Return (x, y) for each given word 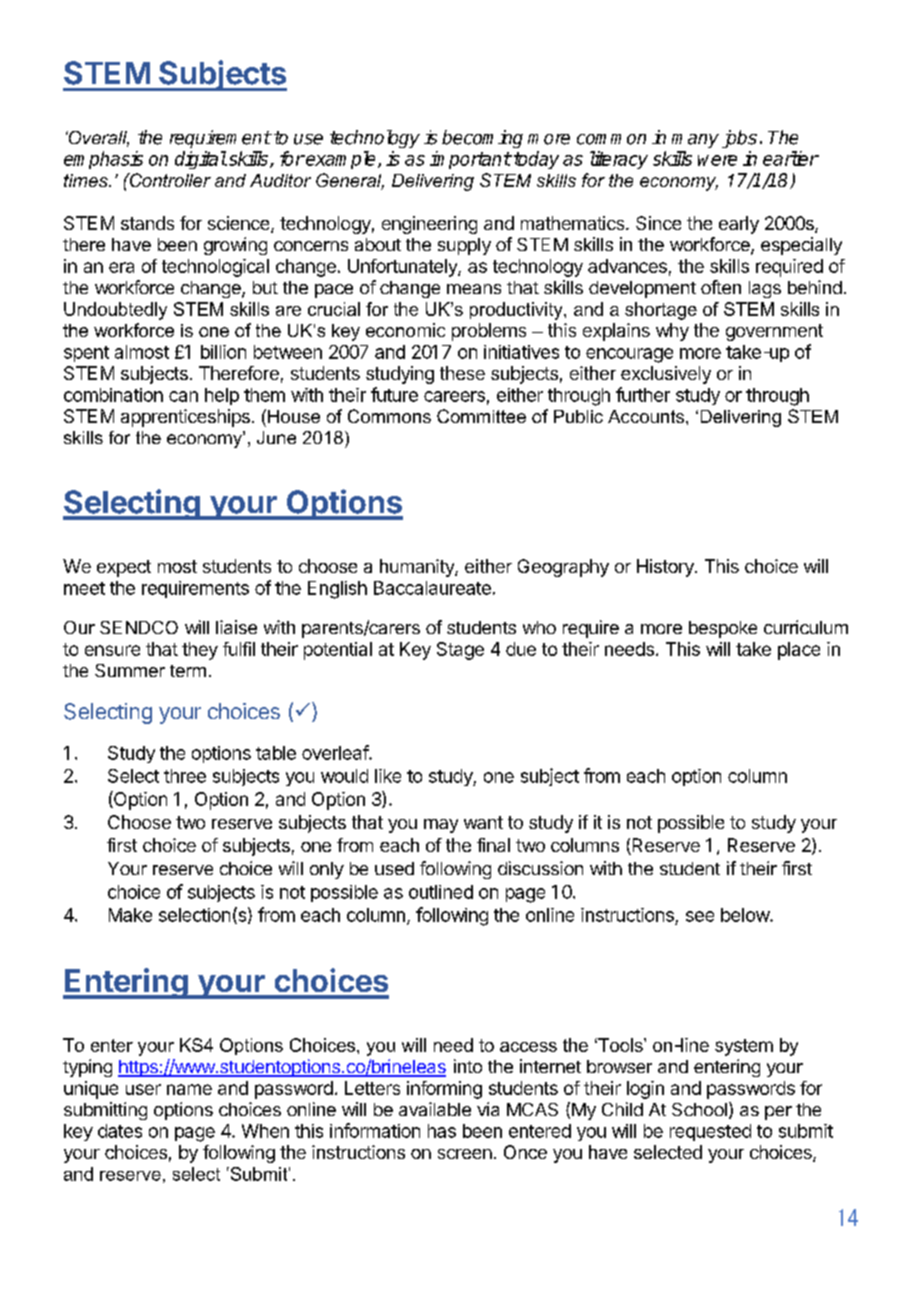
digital (201, 160)
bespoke (723, 629)
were (717, 160)
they (200, 651)
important (470, 160)
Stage (460, 651)
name (189, 1089)
